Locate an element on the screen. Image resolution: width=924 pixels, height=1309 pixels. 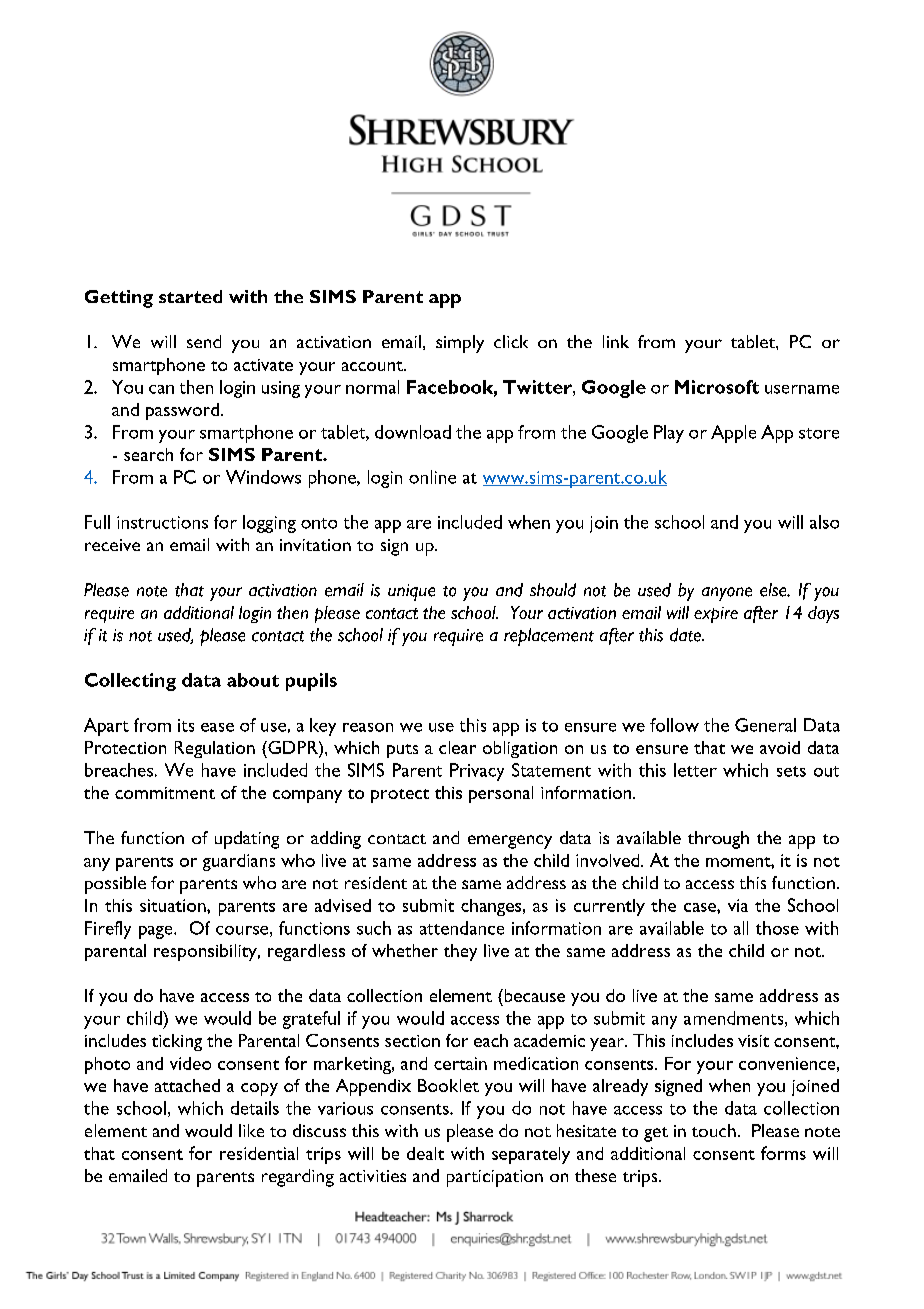
its is located at coordinates (186, 725).
